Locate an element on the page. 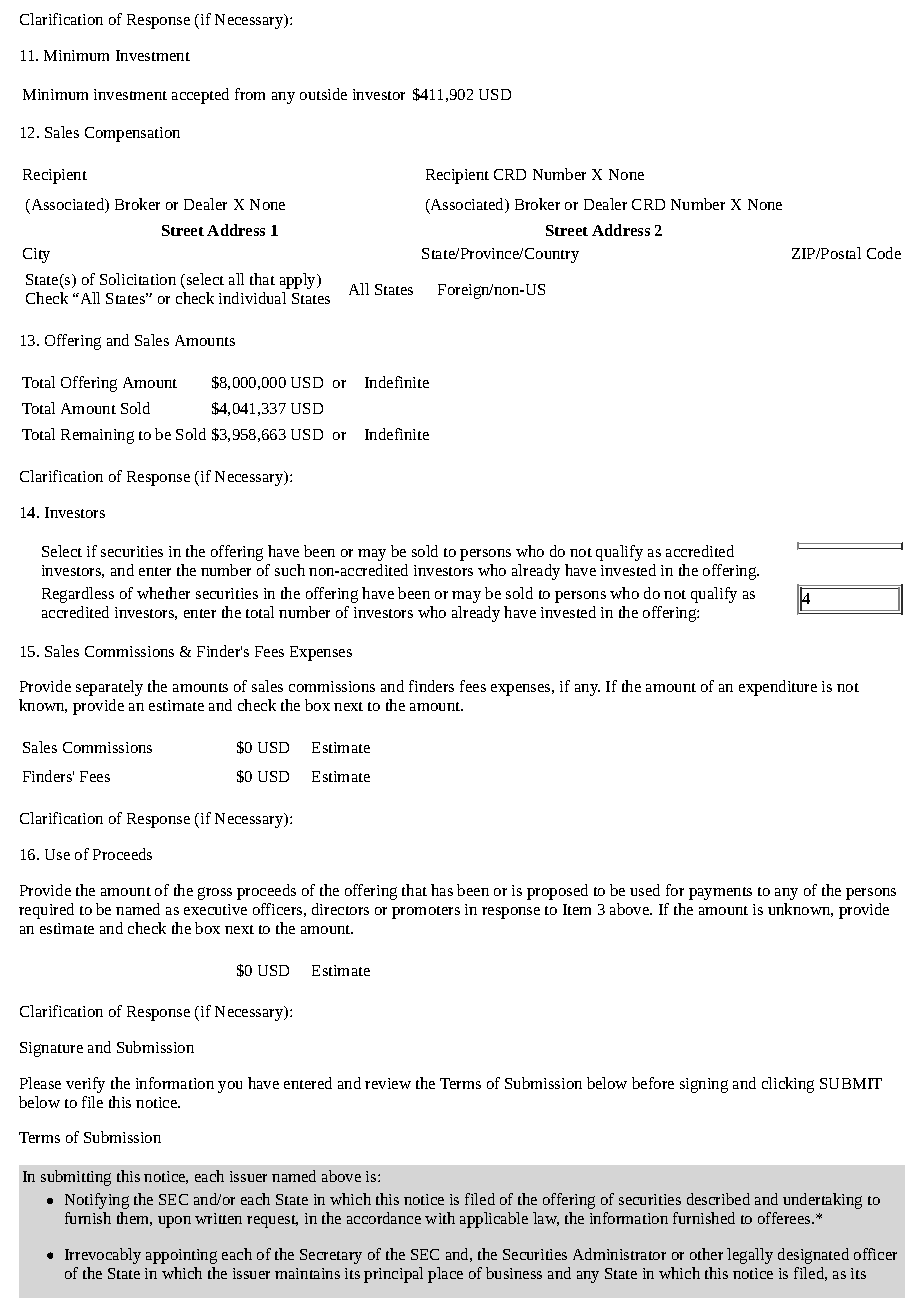 The image size is (924, 1308). Remaining is located at coordinates (97, 436).
